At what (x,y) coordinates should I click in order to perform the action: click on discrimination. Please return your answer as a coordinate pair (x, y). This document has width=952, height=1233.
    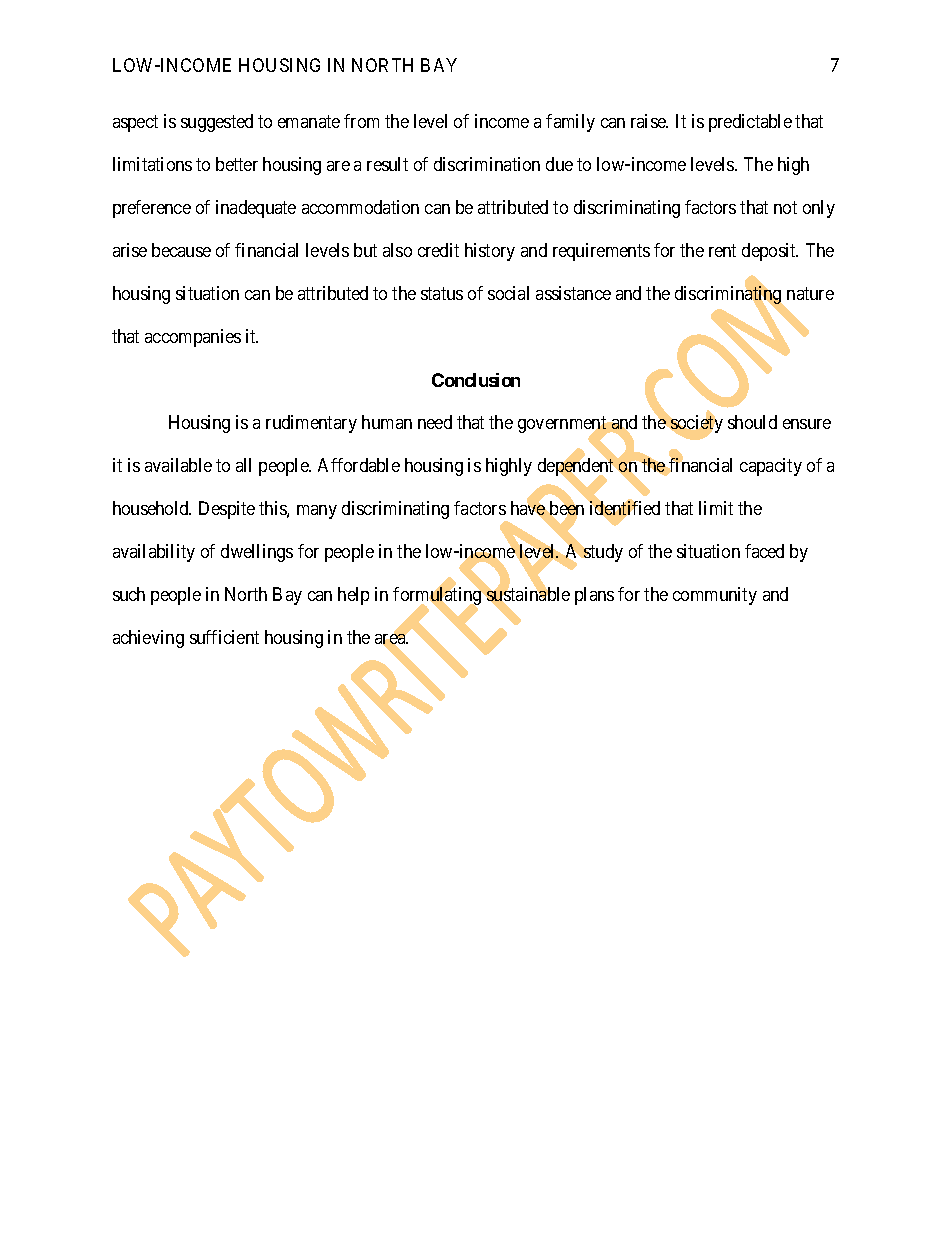
    Looking at the image, I should click on (487, 164).
